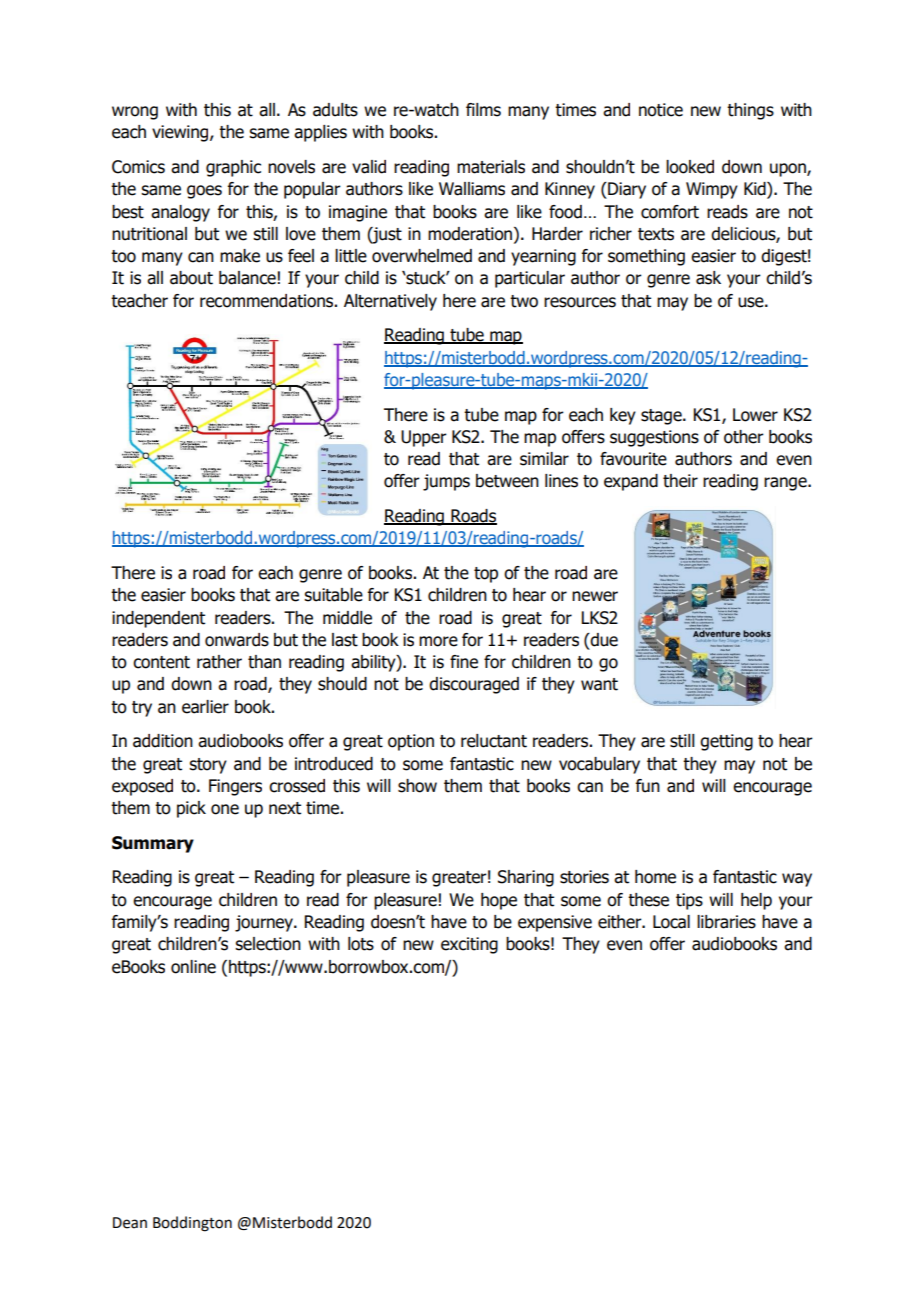 Image resolution: width=924 pixels, height=1308 pixels. I want to click on graphic, so click(233, 168).
